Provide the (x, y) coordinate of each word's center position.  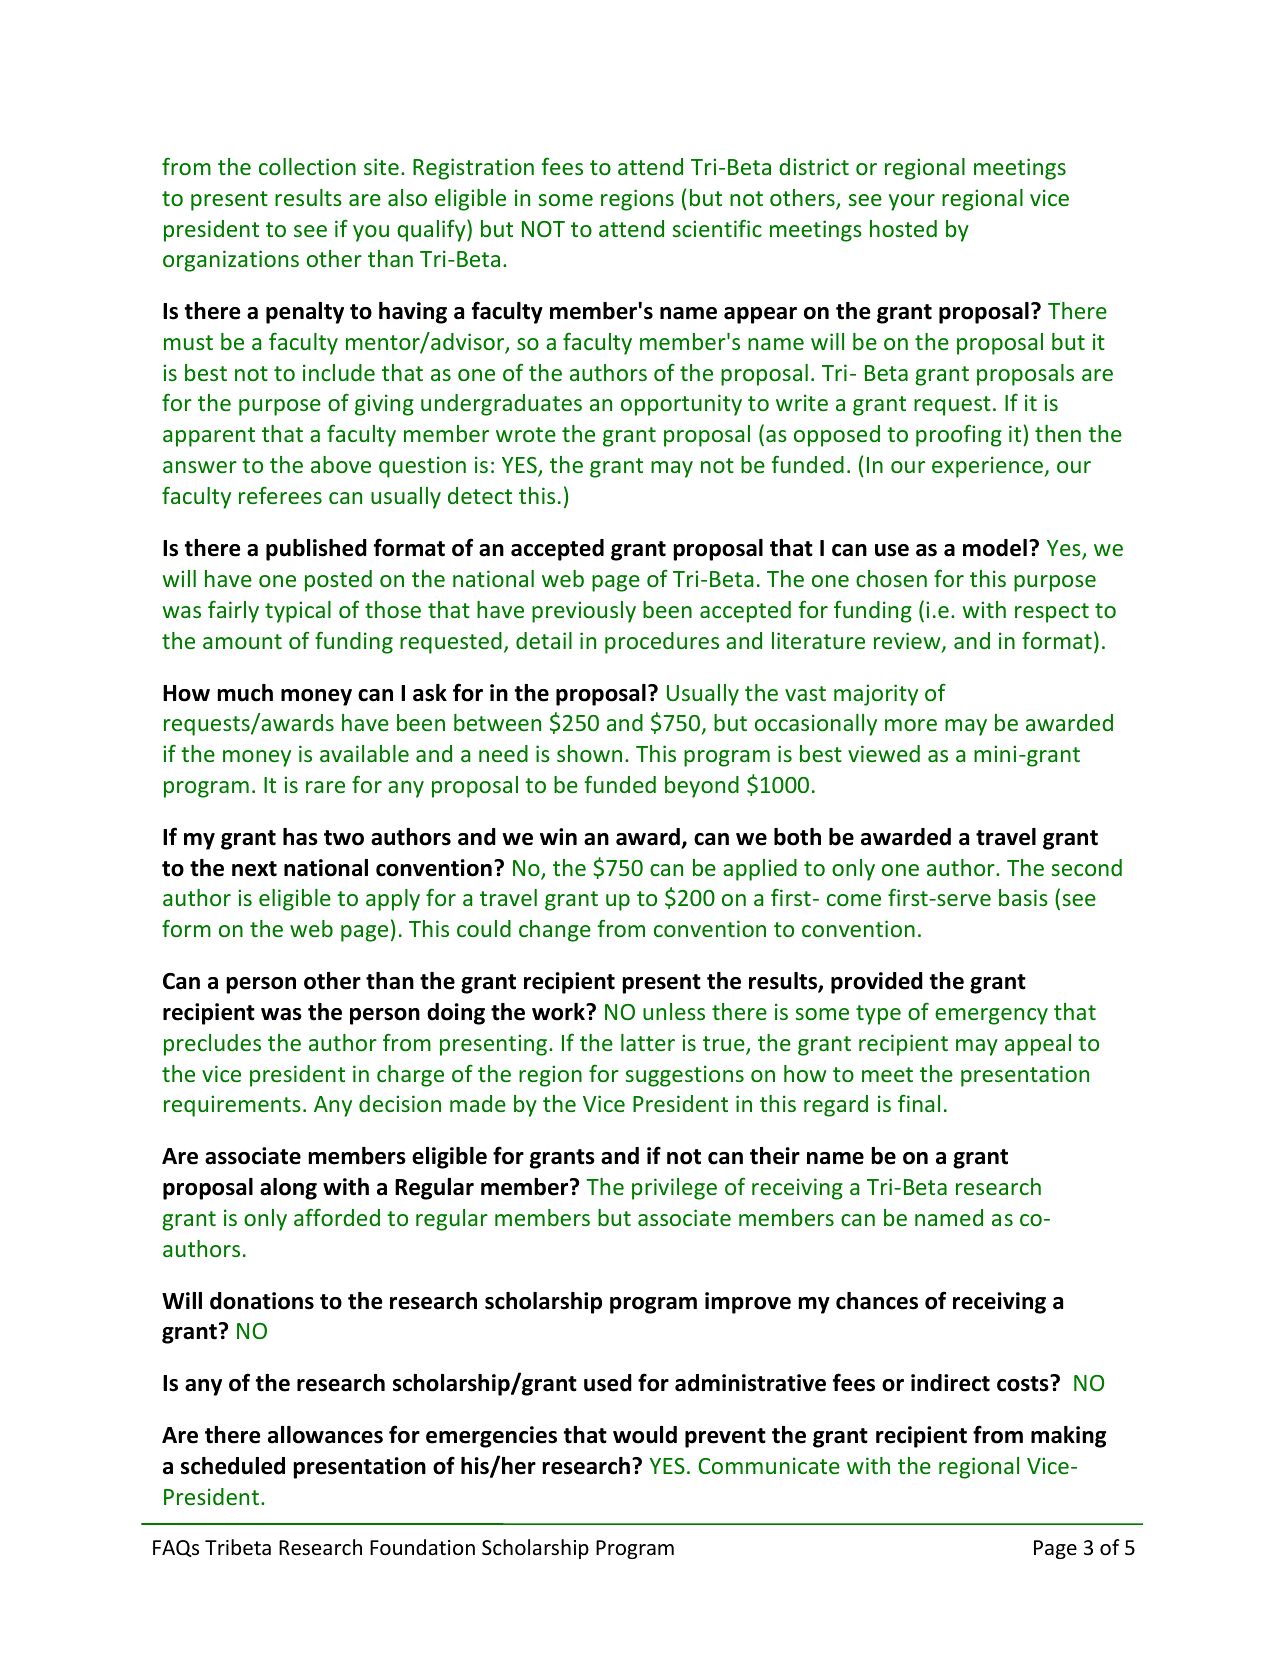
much (245, 693)
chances (877, 1301)
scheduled (233, 1466)
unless (674, 1011)
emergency (991, 1016)
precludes (212, 1045)
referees (280, 495)
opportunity (681, 405)
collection (307, 166)
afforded (337, 1217)
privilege (674, 1189)
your (912, 202)
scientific (717, 228)
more (911, 725)
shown (589, 753)
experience (988, 467)
